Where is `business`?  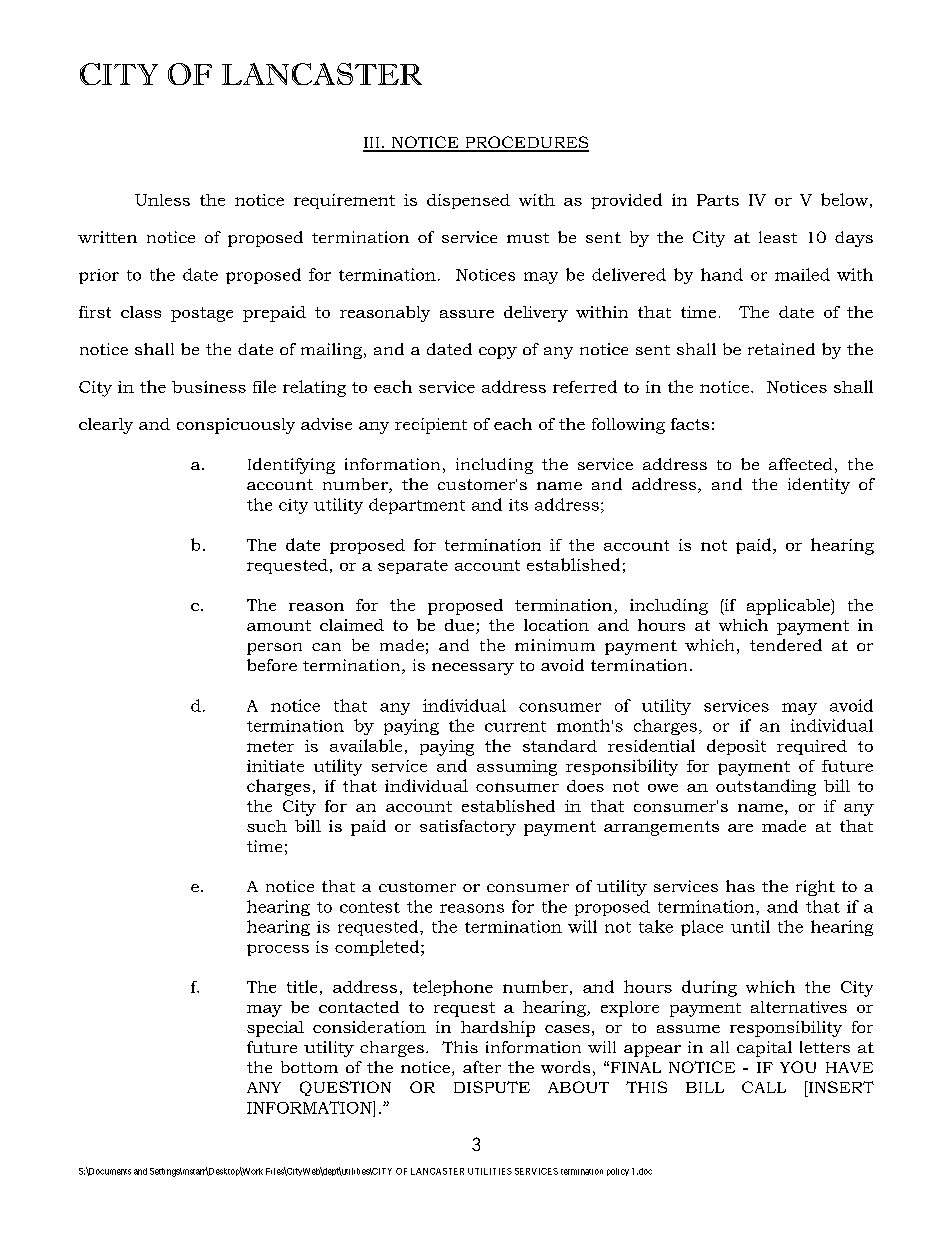
business is located at coordinates (209, 387).
